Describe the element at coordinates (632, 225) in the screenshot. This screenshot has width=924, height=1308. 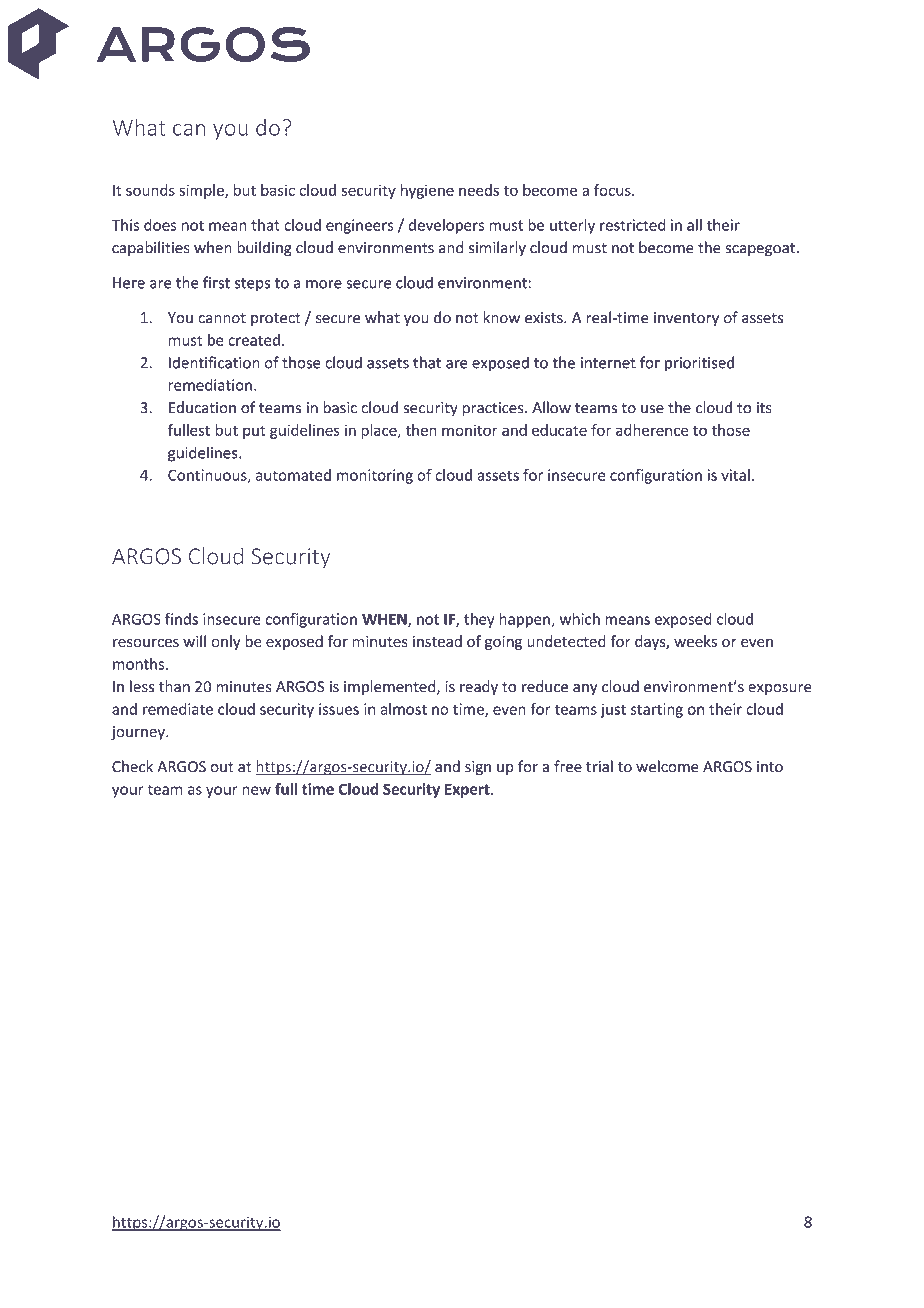
I see `restricted` at that location.
